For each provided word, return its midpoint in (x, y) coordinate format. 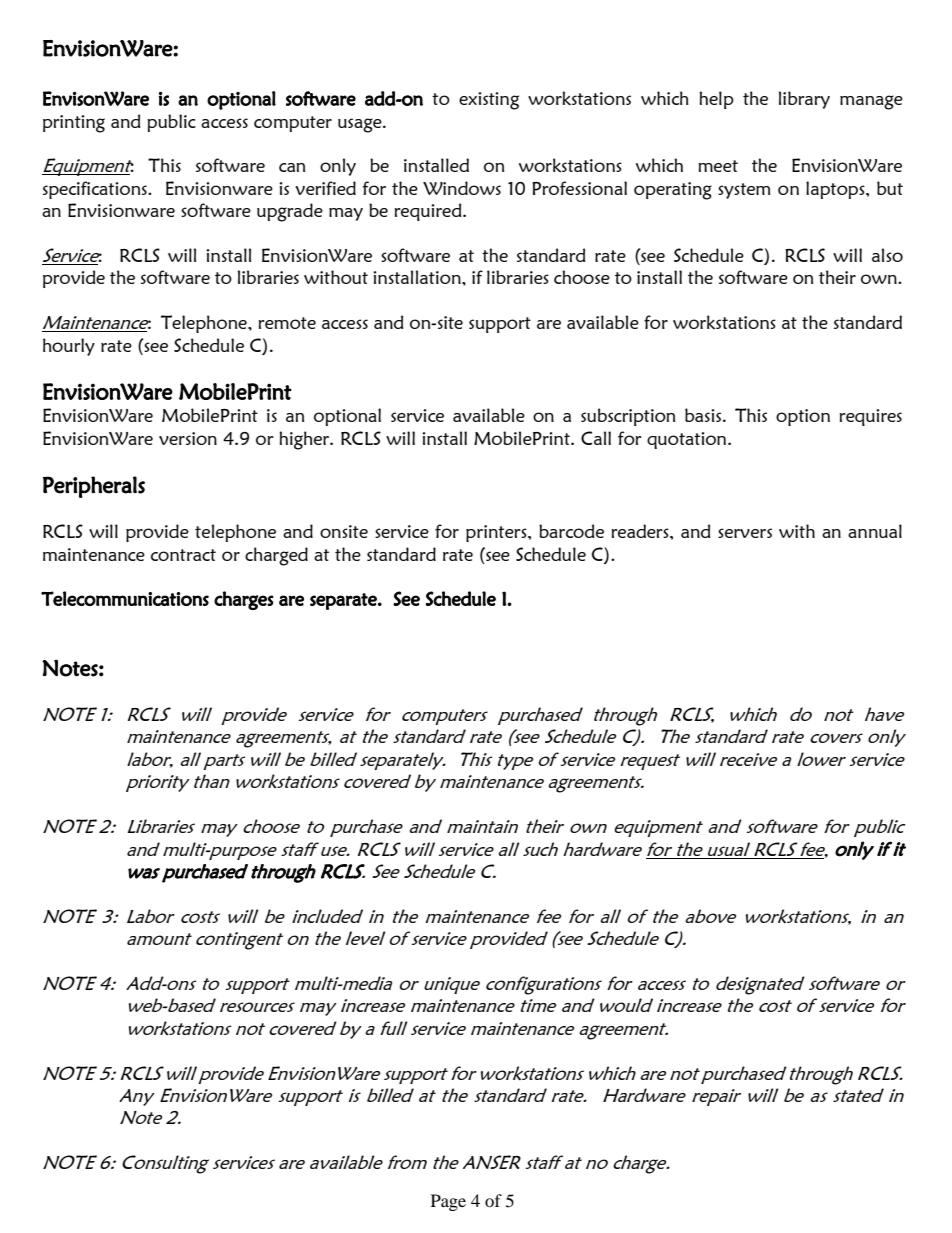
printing (74, 124)
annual (875, 531)
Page (448, 1202)
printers (497, 533)
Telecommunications (125, 598)
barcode (571, 531)
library (804, 100)
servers (745, 533)
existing (489, 101)
